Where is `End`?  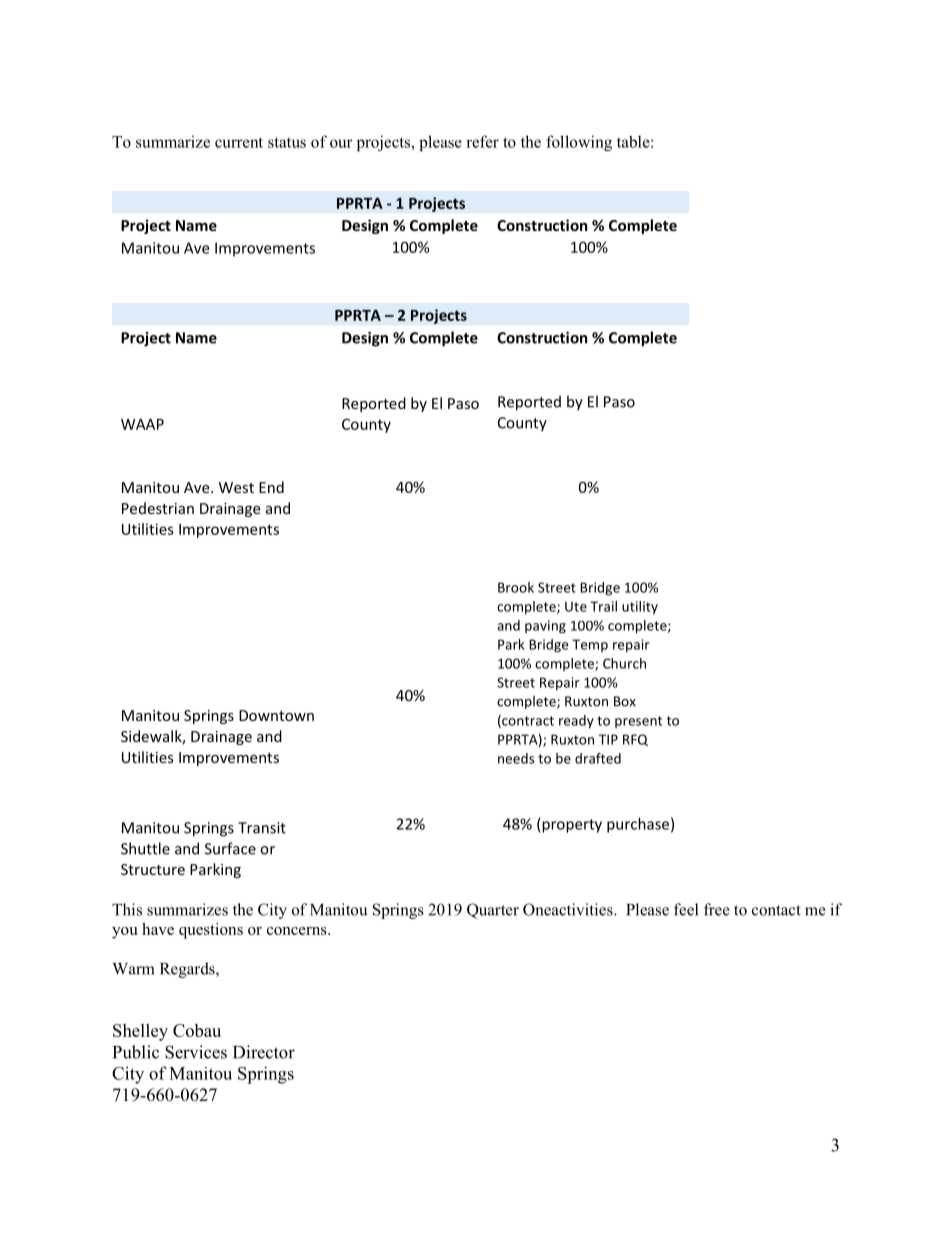 End is located at coordinates (271, 487).
